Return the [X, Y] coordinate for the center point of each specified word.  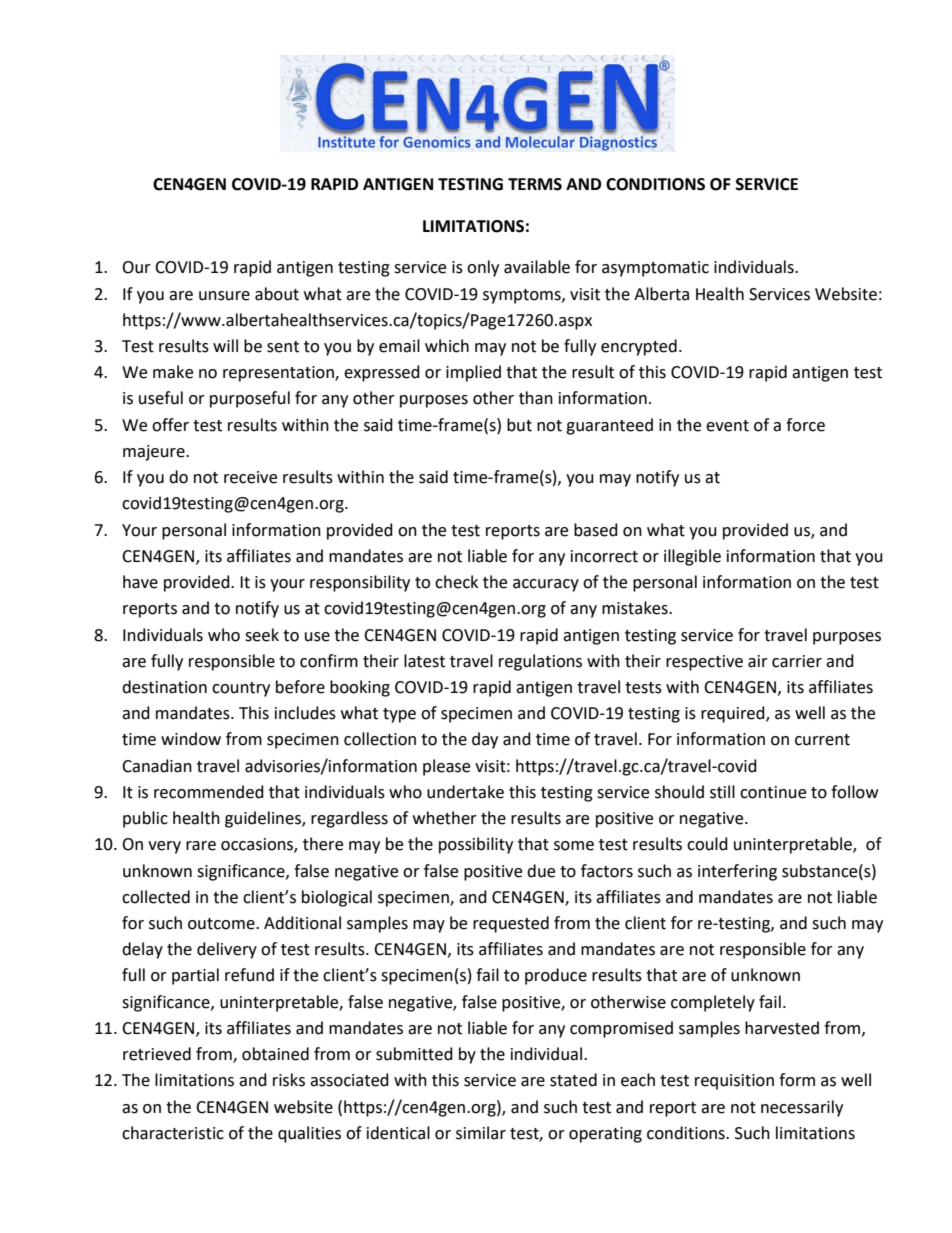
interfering [737, 872]
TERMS [535, 184]
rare [201, 846]
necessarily [802, 1108]
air [758, 661]
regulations [540, 662]
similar [481, 1133]
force [805, 425]
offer [170, 425]
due [541, 871]
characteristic [173, 1133]
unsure [224, 296]
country [241, 689]
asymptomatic [655, 269]
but [519, 425]
